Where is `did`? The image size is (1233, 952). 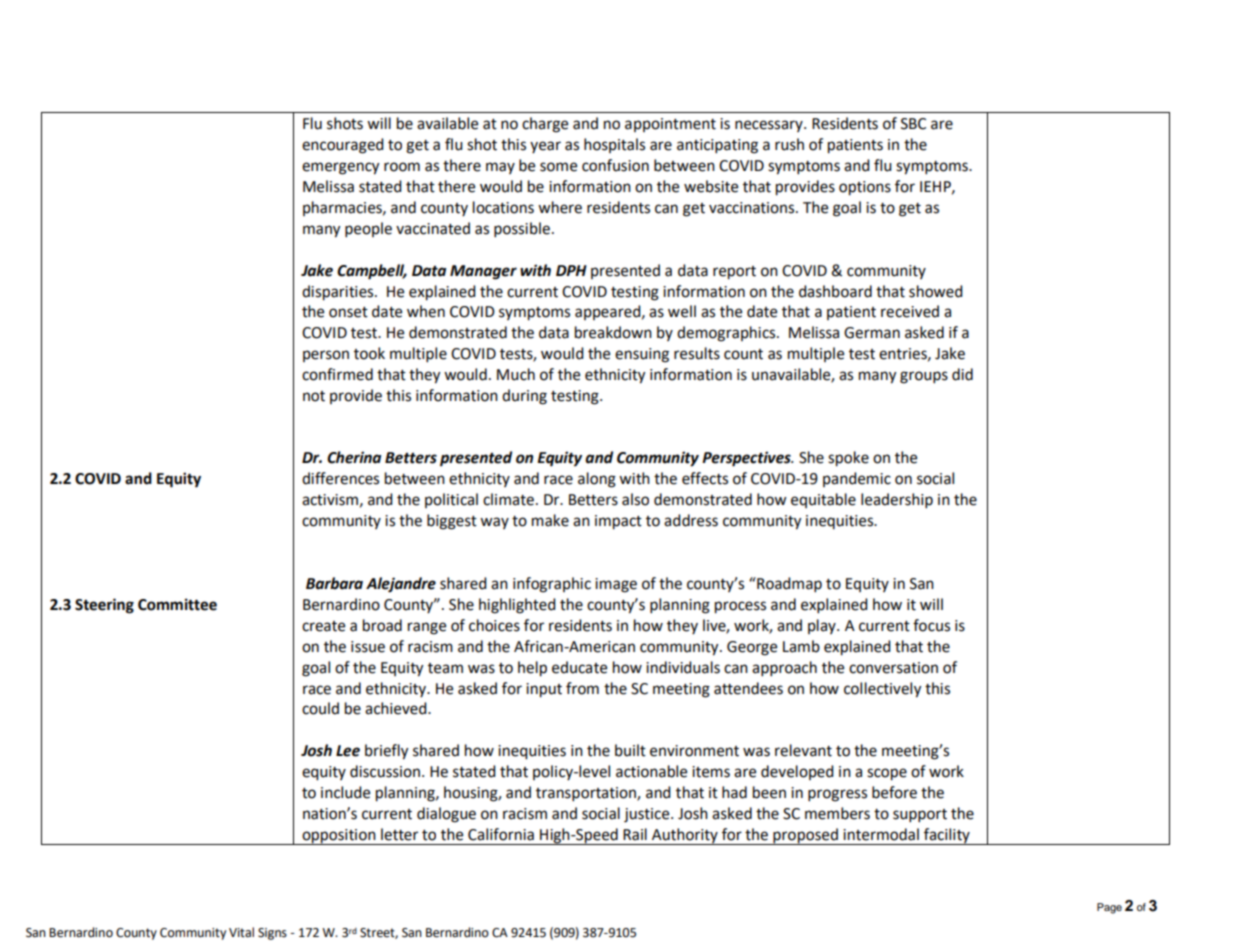
did is located at coordinates (962, 374).
